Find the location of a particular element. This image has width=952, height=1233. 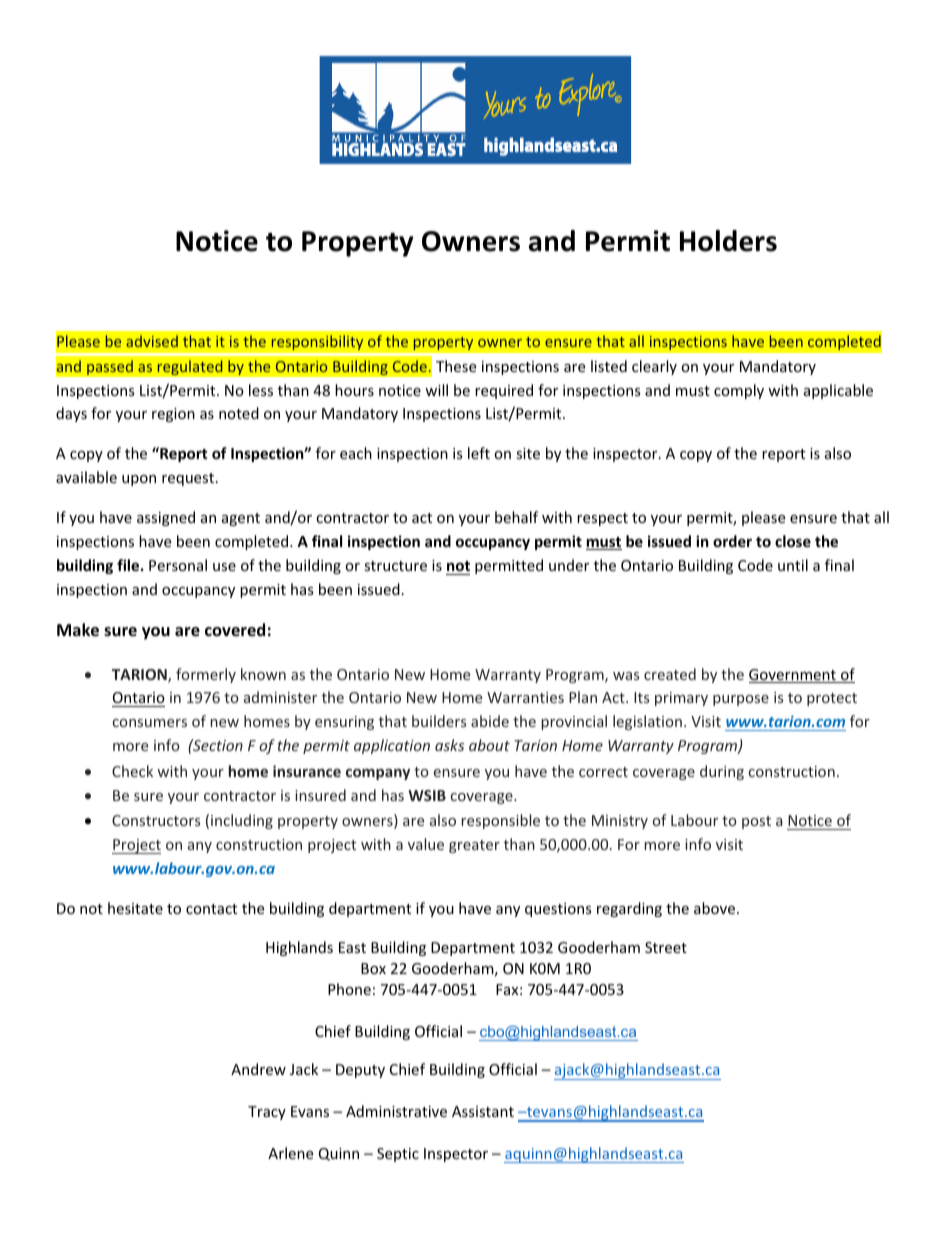

advised is located at coordinates (152, 341).
